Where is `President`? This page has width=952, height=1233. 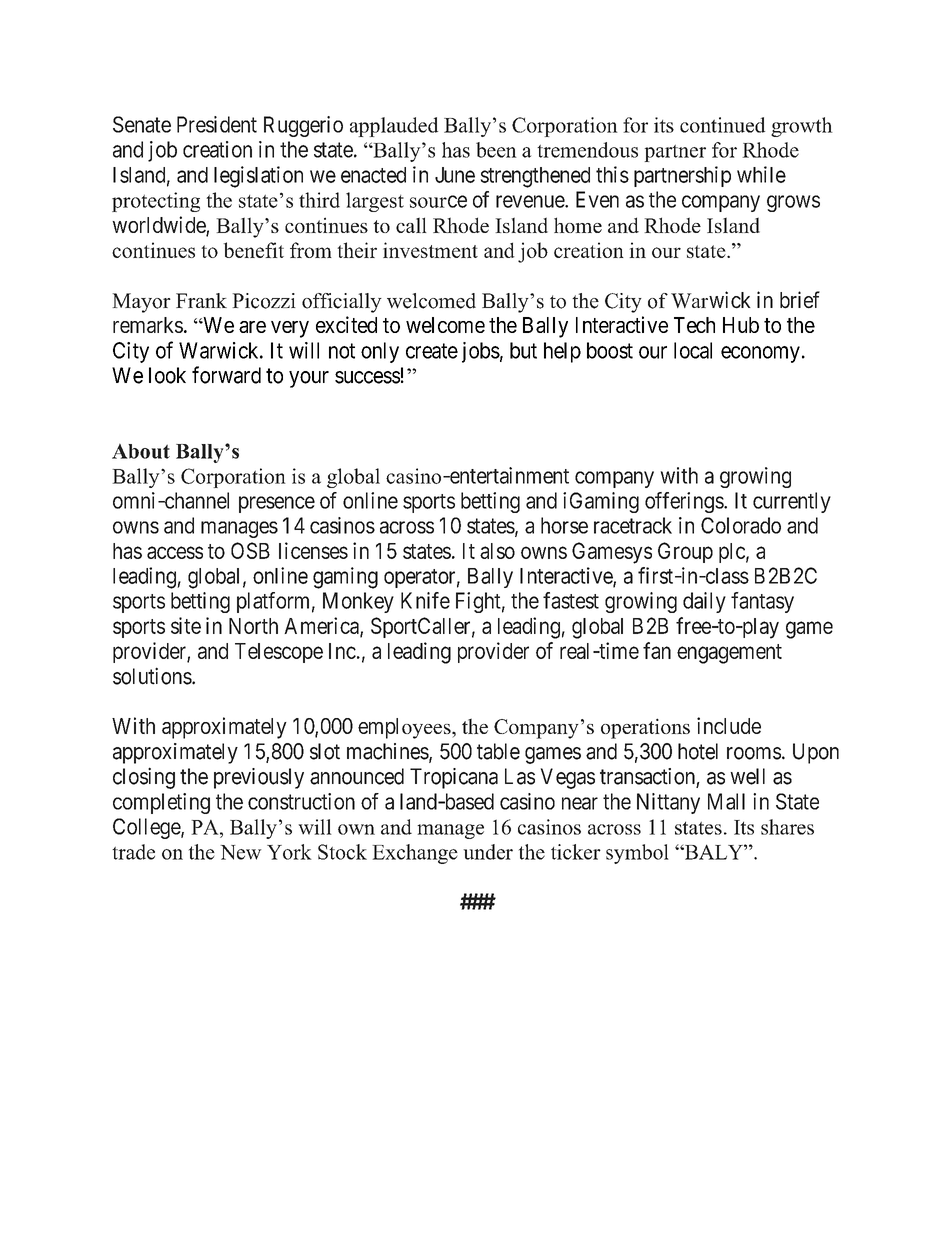
President is located at coordinates (217, 124).
